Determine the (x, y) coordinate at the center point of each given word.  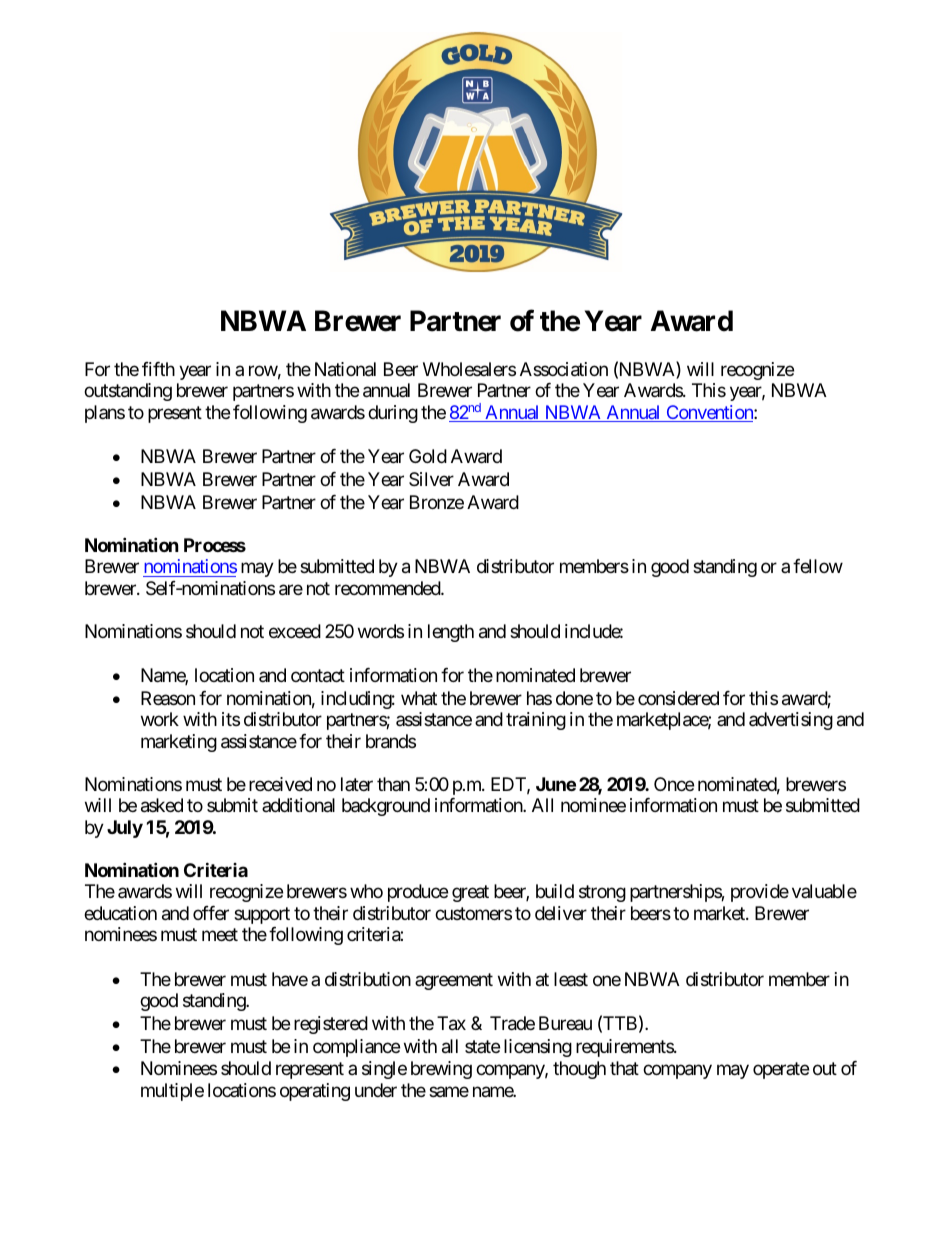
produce (418, 893)
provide (760, 893)
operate (781, 1071)
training (536, 721)
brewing (441, 1070)
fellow (818, 566)
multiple (172, 1092)
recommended (388, 588)
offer (211, 913)
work (160, 719)
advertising (791, 721)
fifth (158, 369)
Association (564, 369)
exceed (295, 631)
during (393, 414)
